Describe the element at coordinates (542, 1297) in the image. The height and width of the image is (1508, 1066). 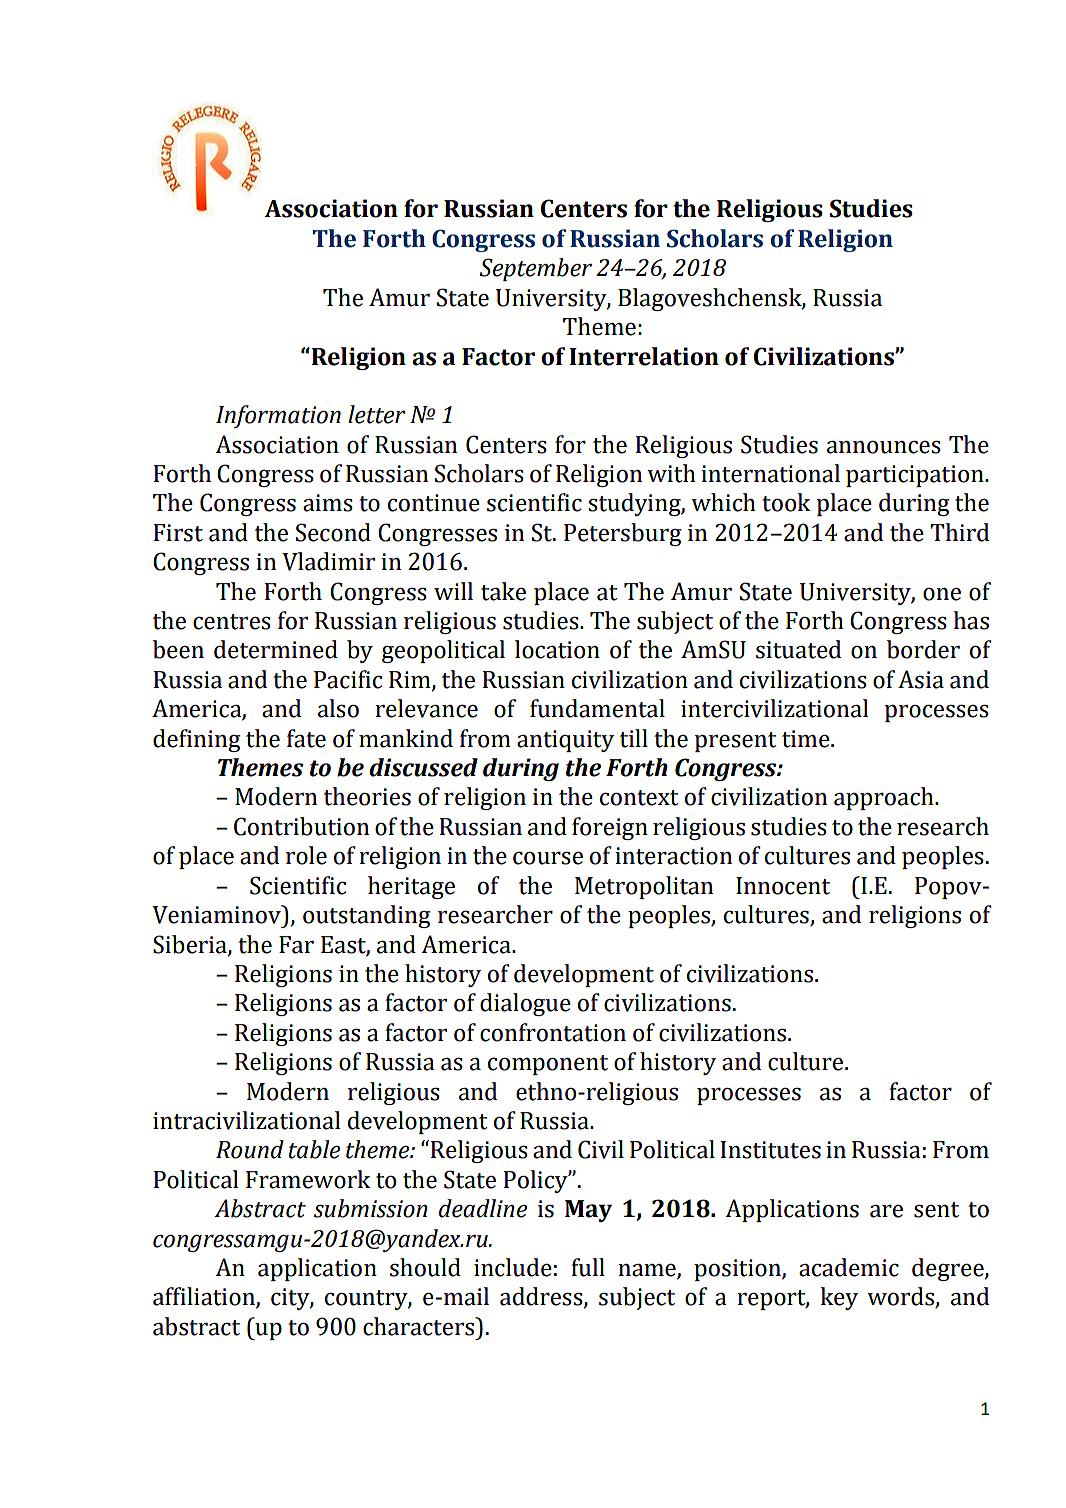
I see `address` at that location.
